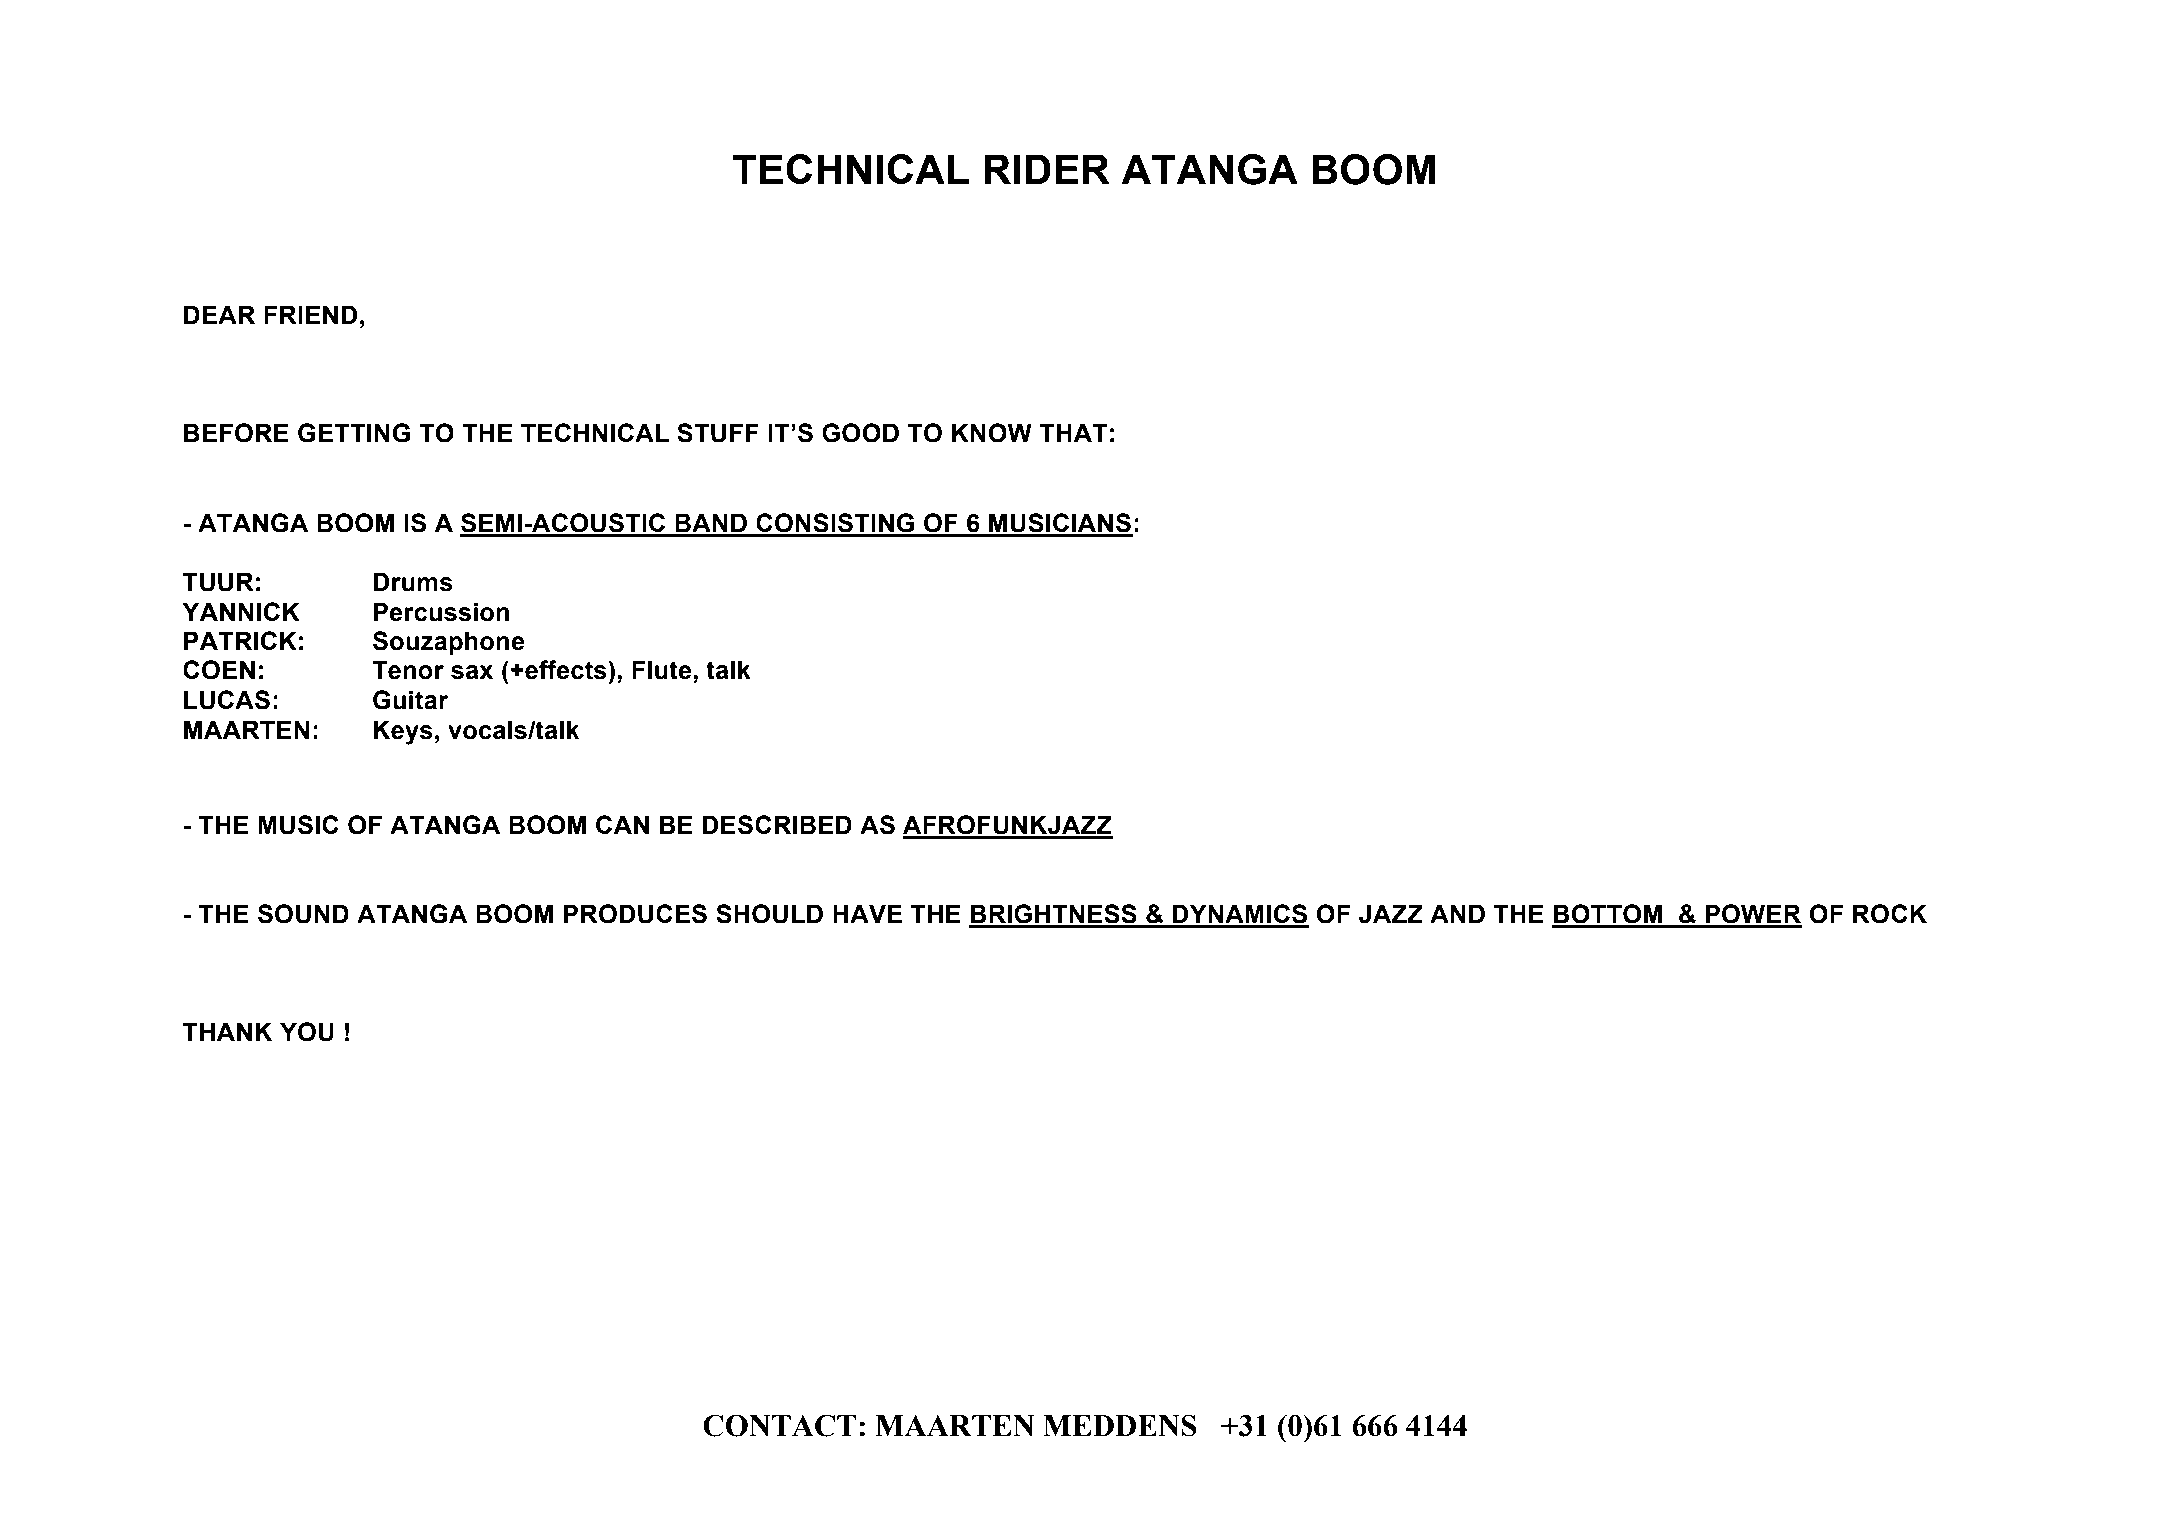 This screenshot has width=2171, height=1534. I want to click on CONTACT, so click(779, 1425).
